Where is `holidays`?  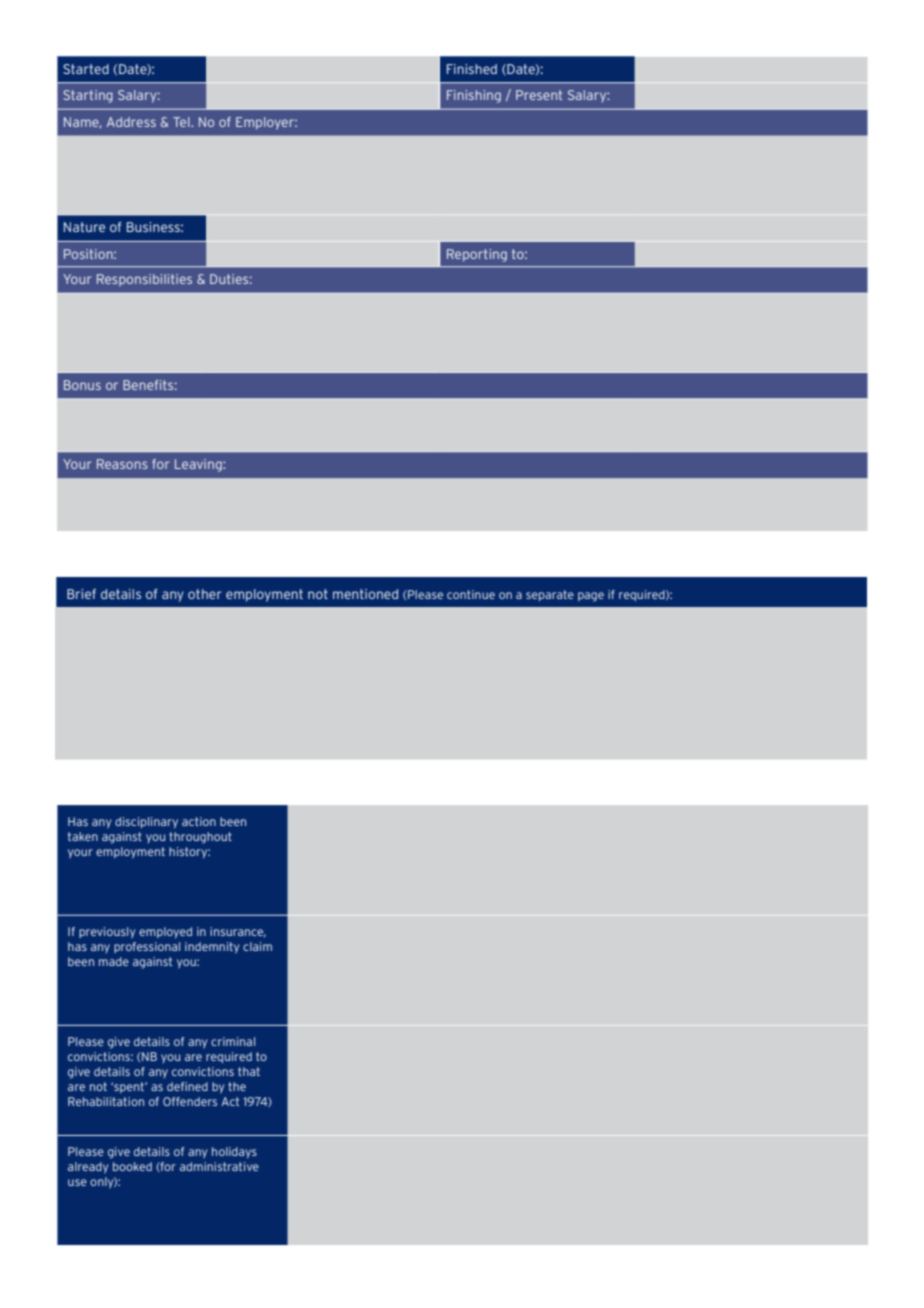
holidays is located at coordinates (234, 1153).
